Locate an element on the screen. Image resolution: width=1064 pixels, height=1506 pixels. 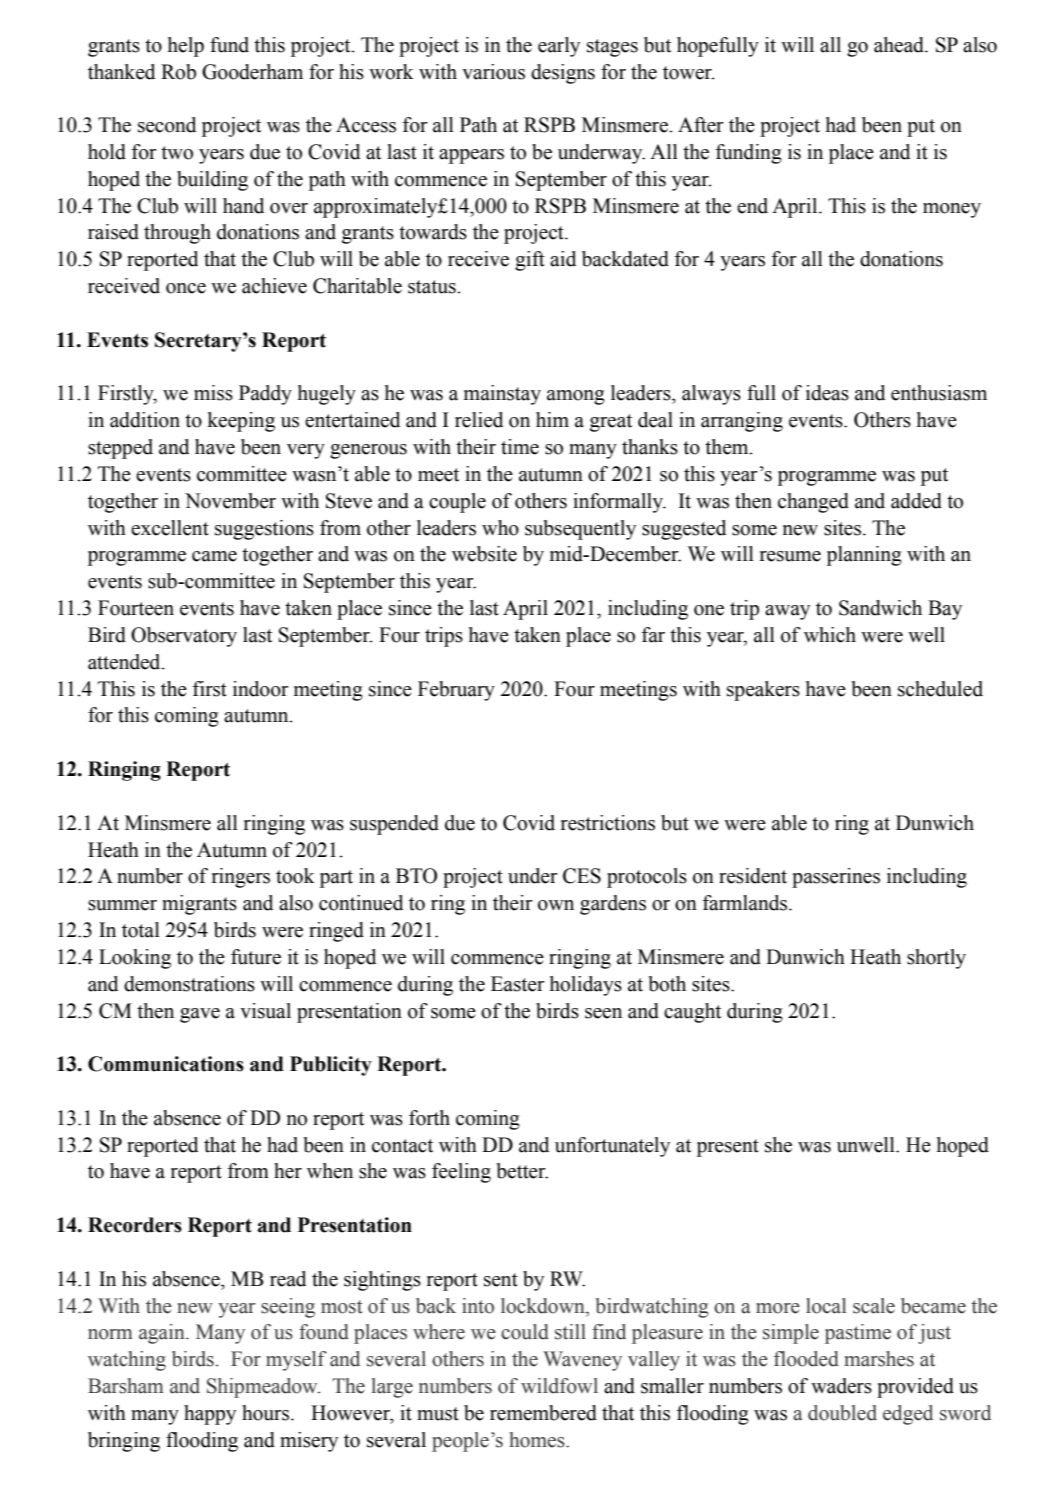
February is located at coordinates (456, 691).
